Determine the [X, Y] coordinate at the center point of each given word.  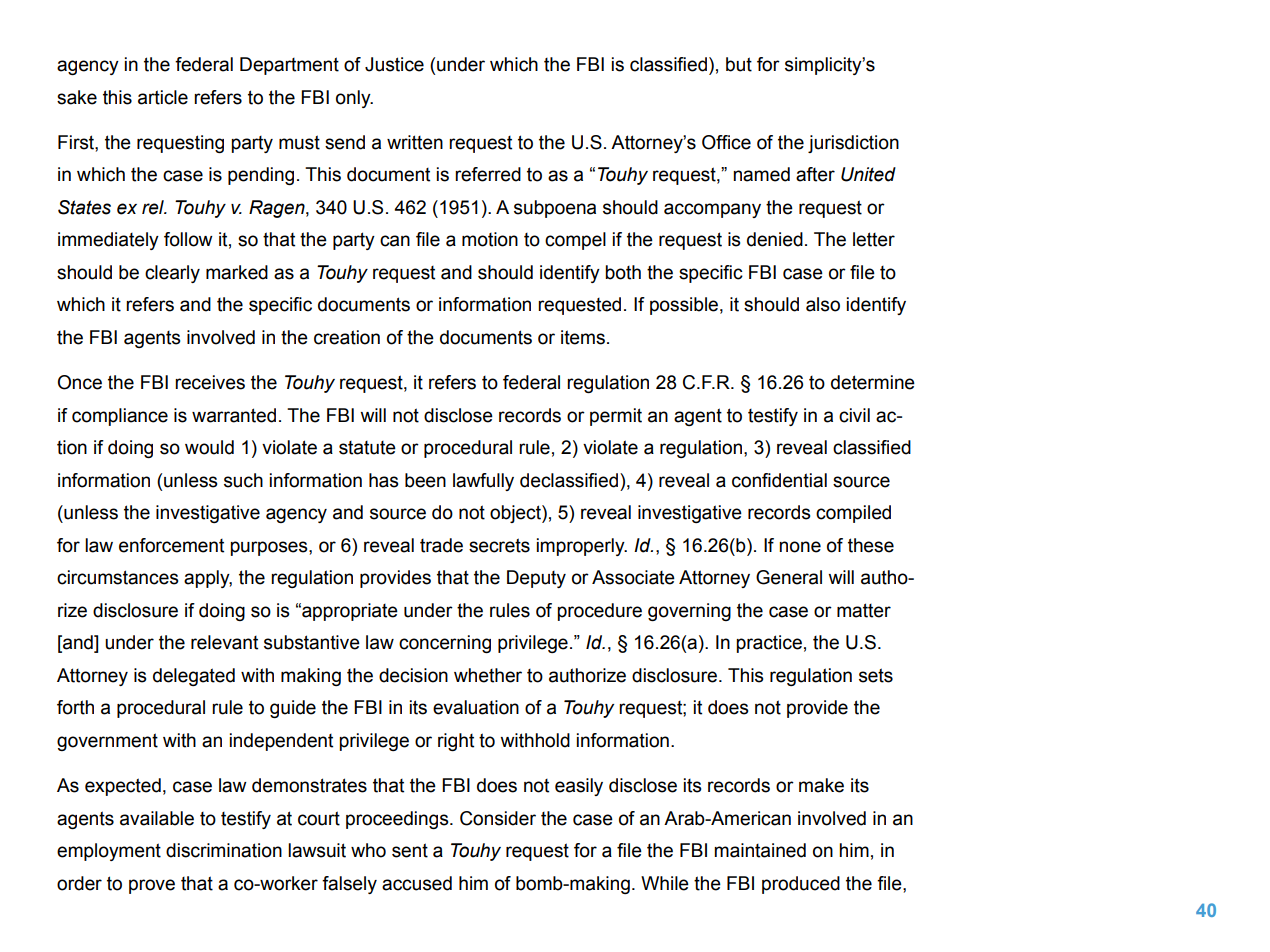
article [163, 97]
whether [488, 675]
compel [575, 241]
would [209, 447]
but [739, 64]
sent [410, 850]
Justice [394, 64]
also [823, 304]
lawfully [483, 482]
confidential [779, 480]
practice [769, 644]
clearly [172, 274]
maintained [760, 850]
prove [152, 886]
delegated [194, 677]
